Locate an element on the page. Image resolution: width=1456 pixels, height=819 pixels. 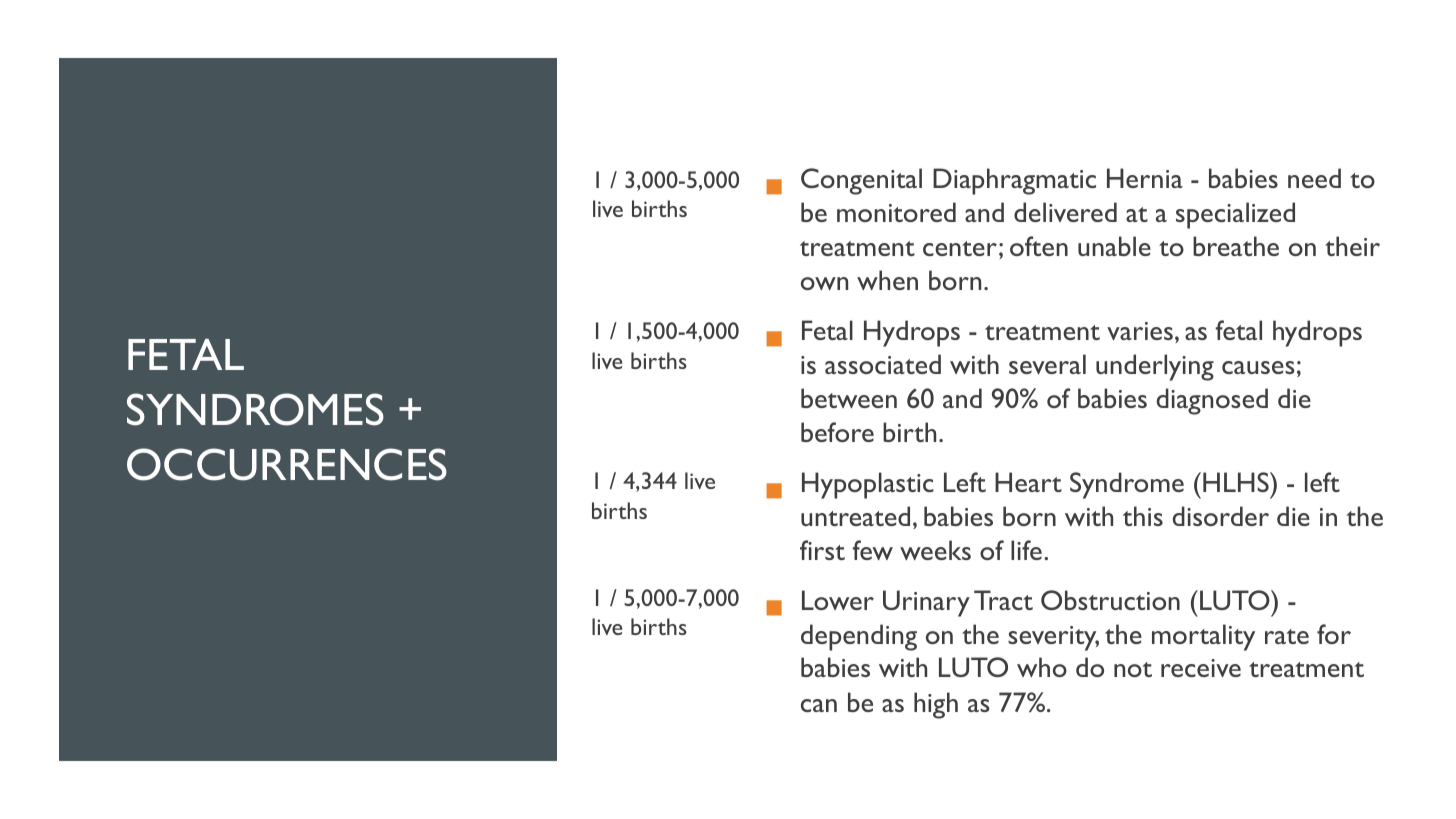
OCCURRENCES is located at coordinates (287, 464).
